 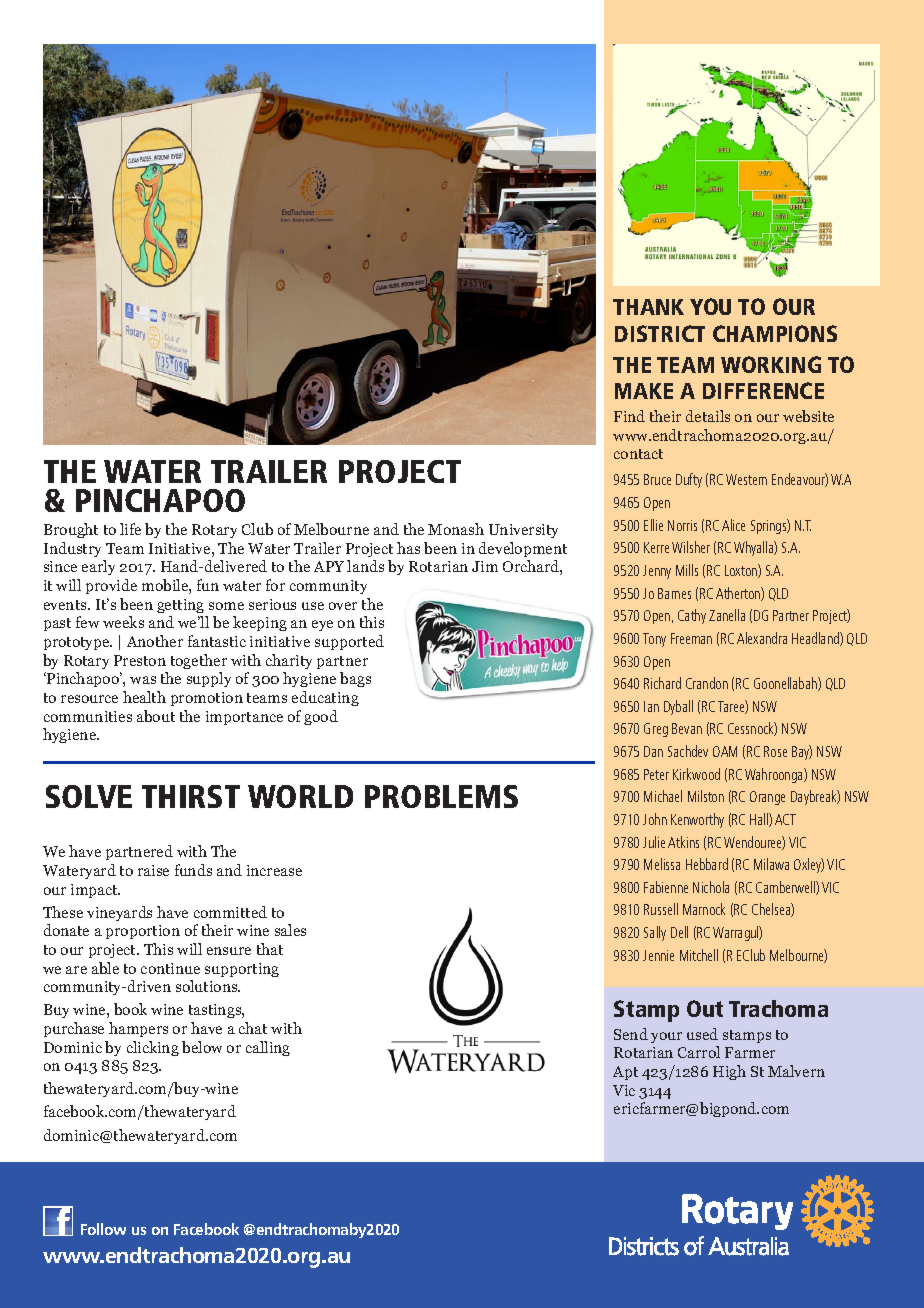 I want to click on supported, so click(x=349, y=642).
